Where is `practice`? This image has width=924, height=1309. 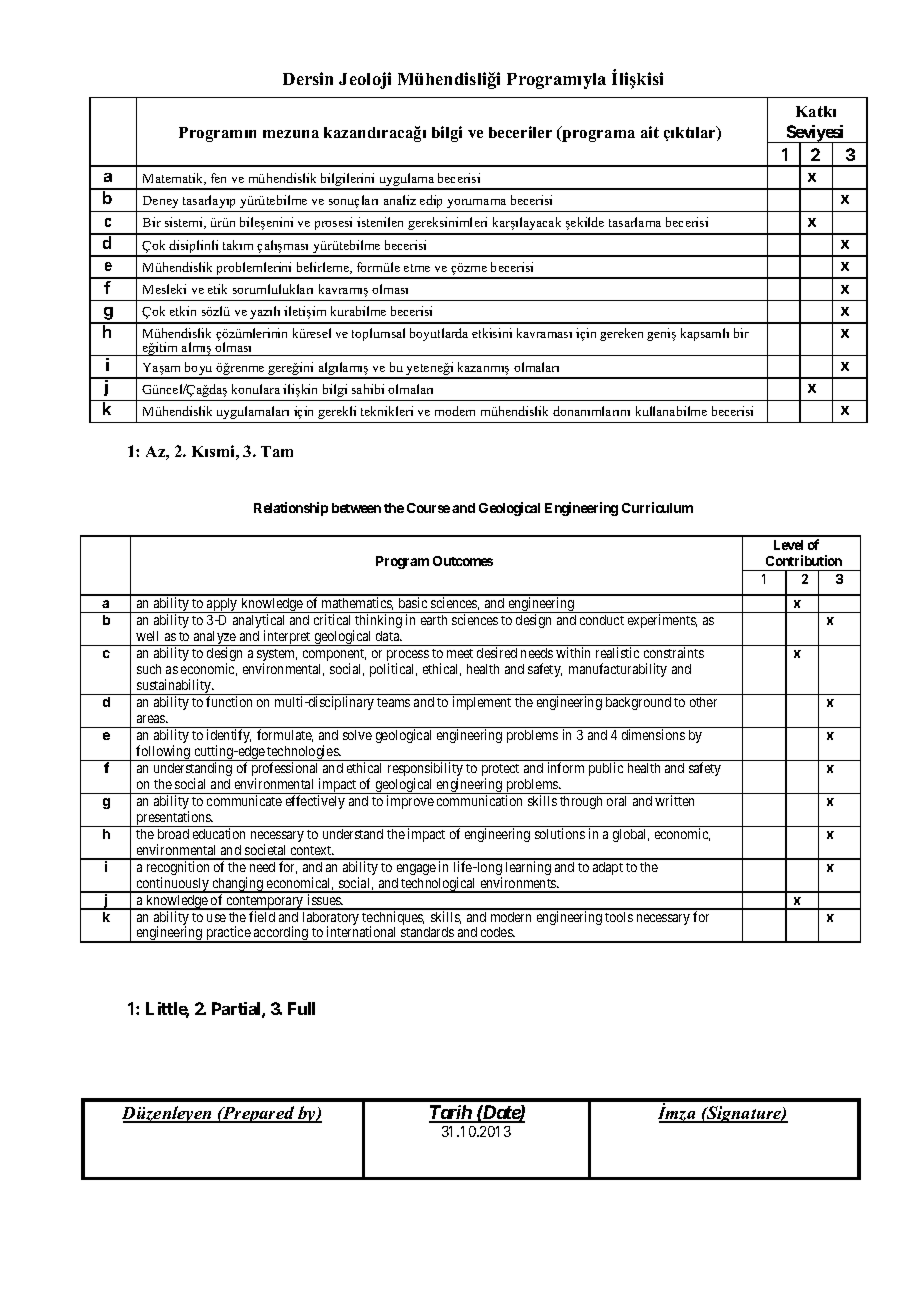 practice is located at coordinates (228, 934).
